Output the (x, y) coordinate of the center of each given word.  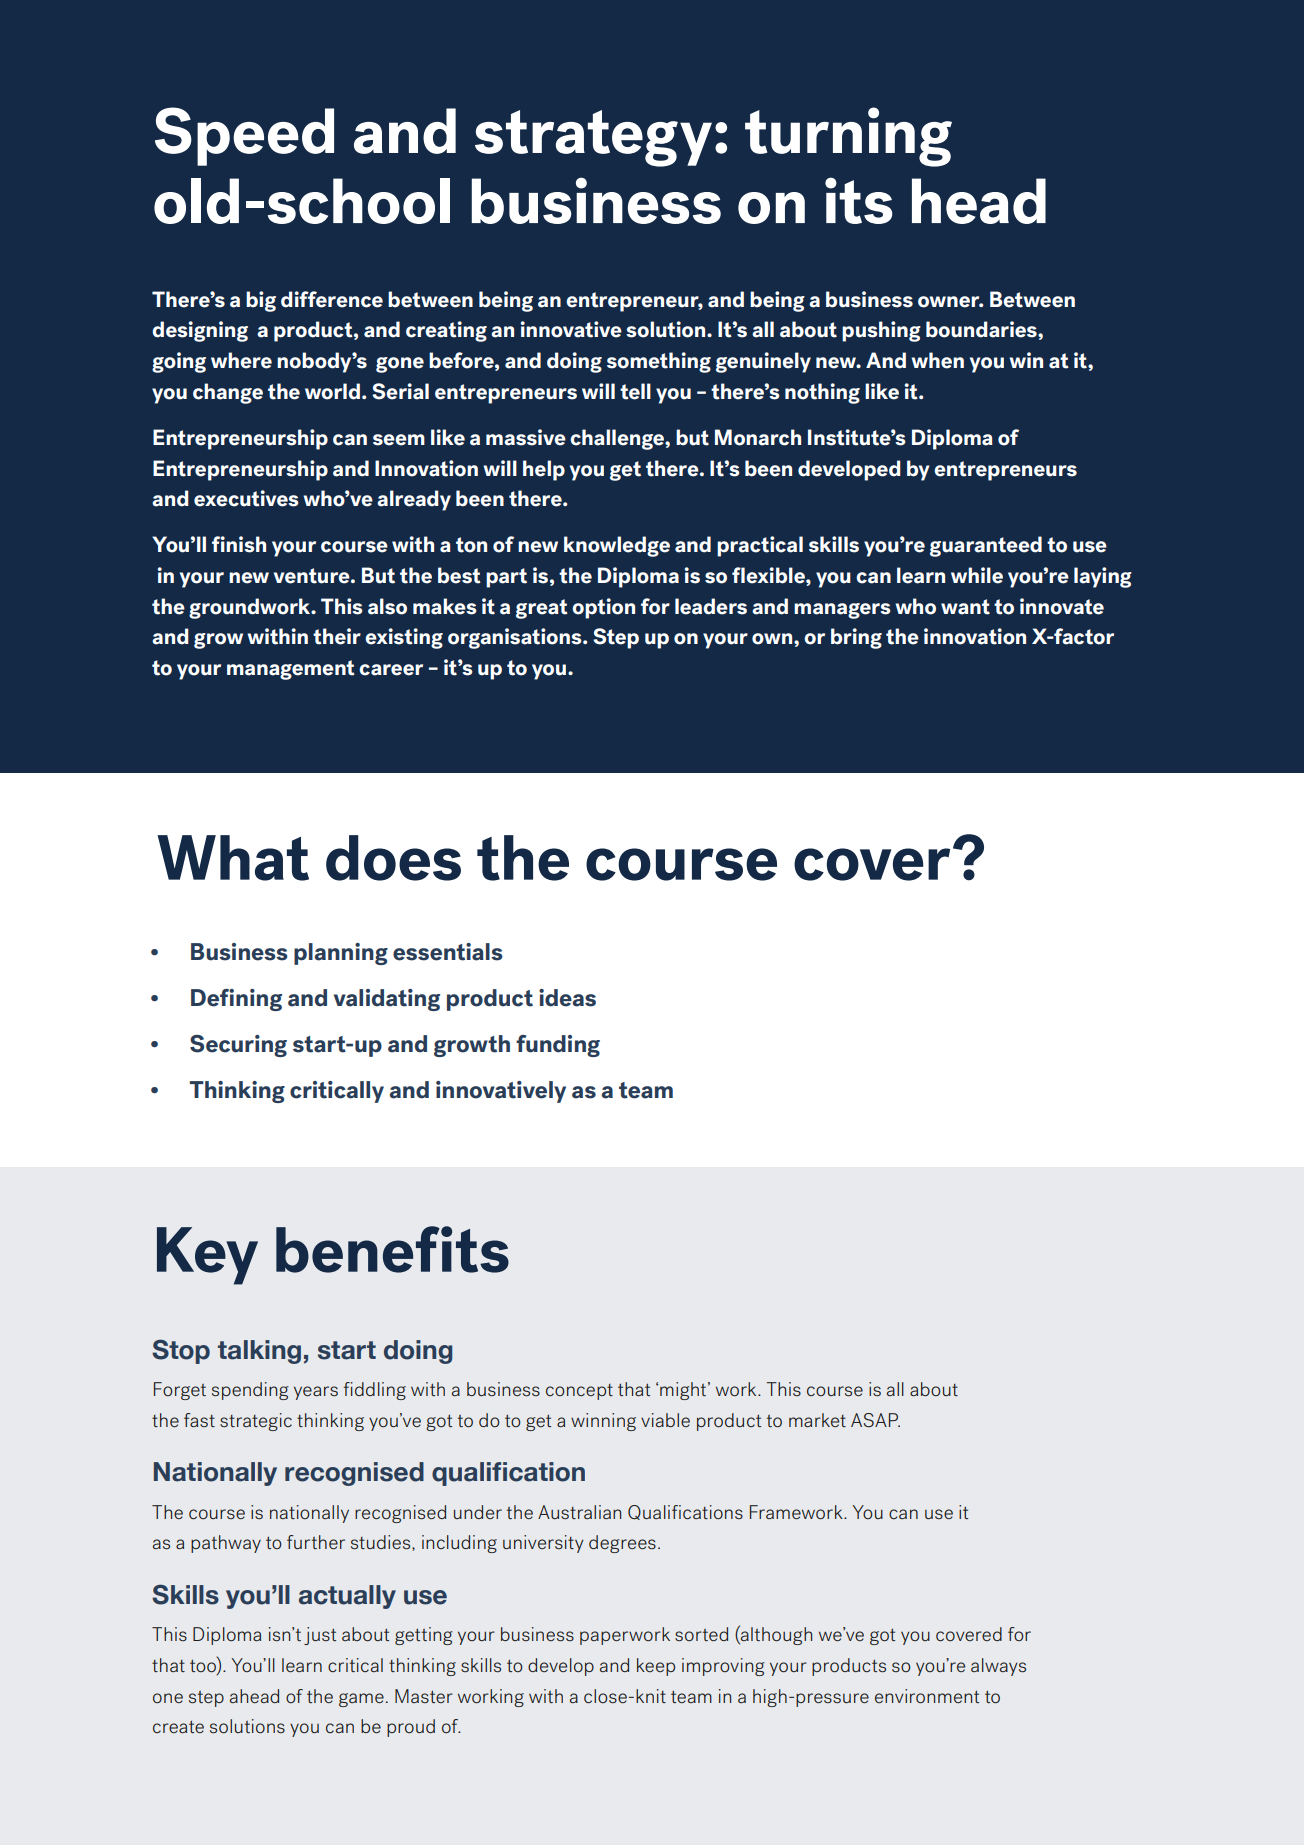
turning (848, 137)
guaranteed (986, 546)
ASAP (875, 1420)
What (233, 858)
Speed (244, 136)
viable (665, 1420)
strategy (593, 138)
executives (246, 498)
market (817, 1420)
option (603, 608)
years (316, 1393)
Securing (238, 1046)
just (320, 1636)
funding (558, 1046)
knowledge (617, 546)
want (965, 607)
